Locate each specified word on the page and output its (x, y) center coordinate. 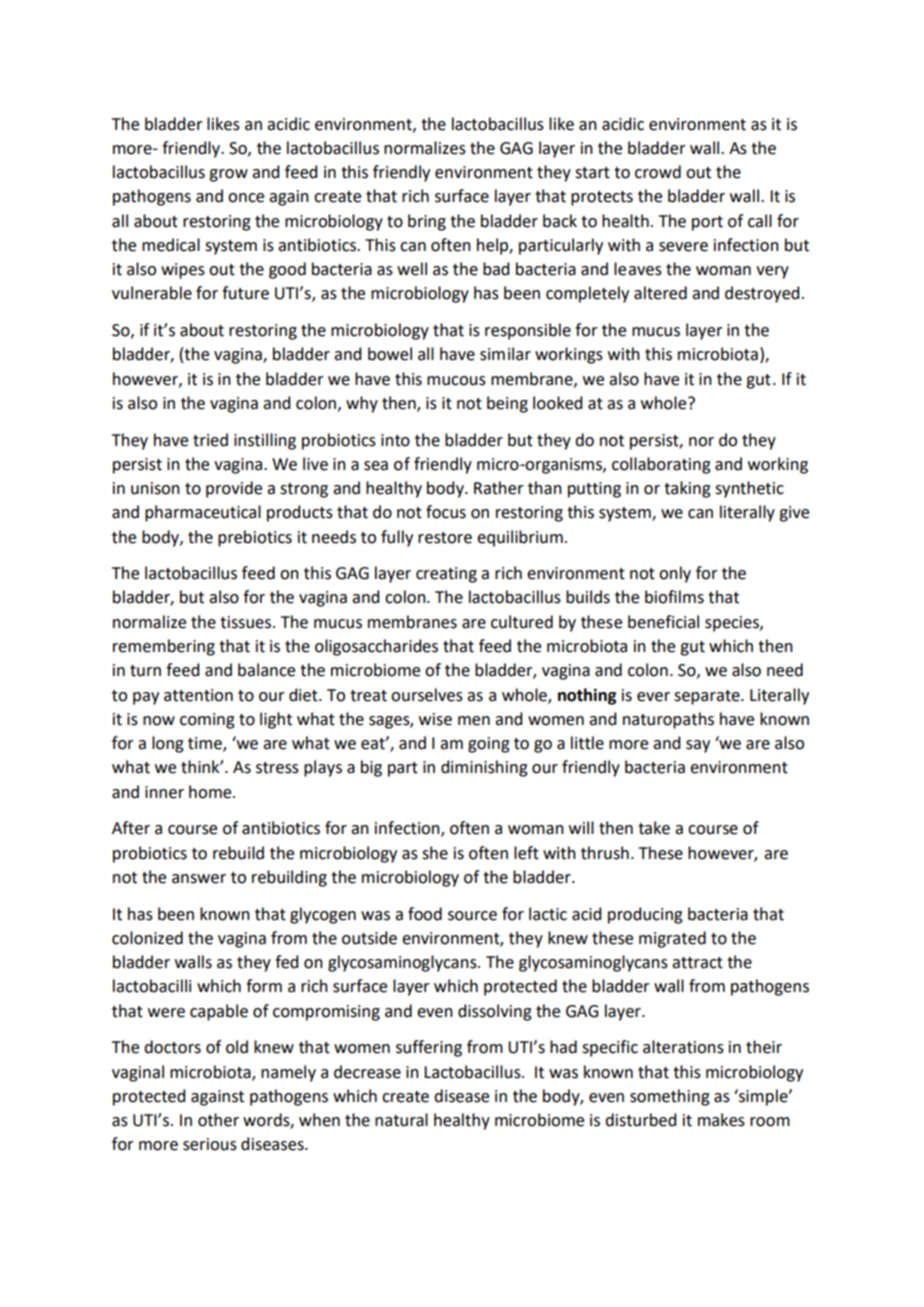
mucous (456, 381)
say (698, 746)
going (489, 745)
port (707, 223)
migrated (672, 939)
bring (427, 222)
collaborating (661, 465)
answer (199, 879)
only (675, 574)
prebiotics (255, 538)
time (206, 744)
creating (446, 575)
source (472, 916)
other (218, 1120)
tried (210, 440)
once (246, 198)
